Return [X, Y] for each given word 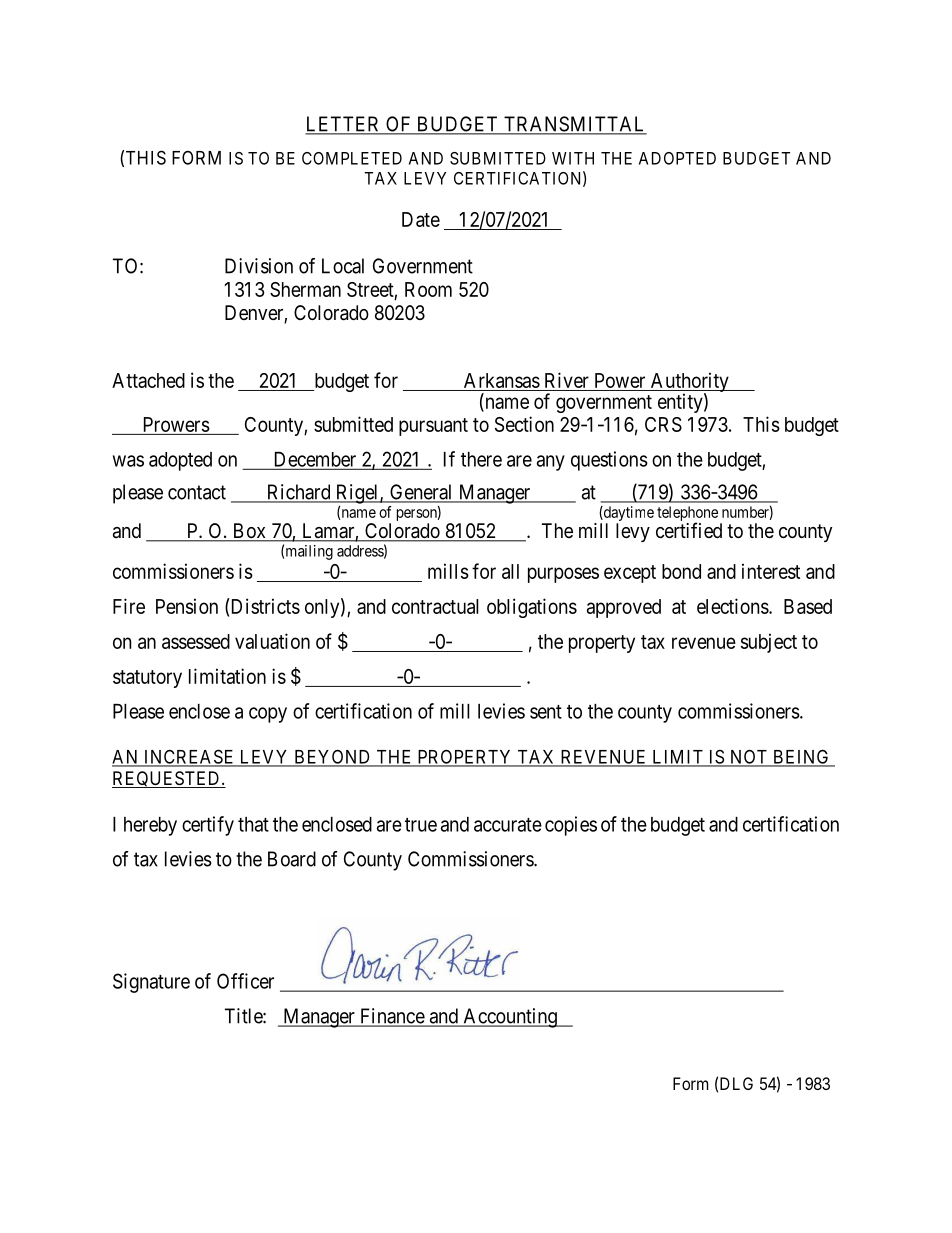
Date [421, 219]
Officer [245, 981]
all [510, 571]
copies [571, 826]
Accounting [510, 1018]
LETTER [344, 125]
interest [771, 571]
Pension [187, 606]
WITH [573, 158]
